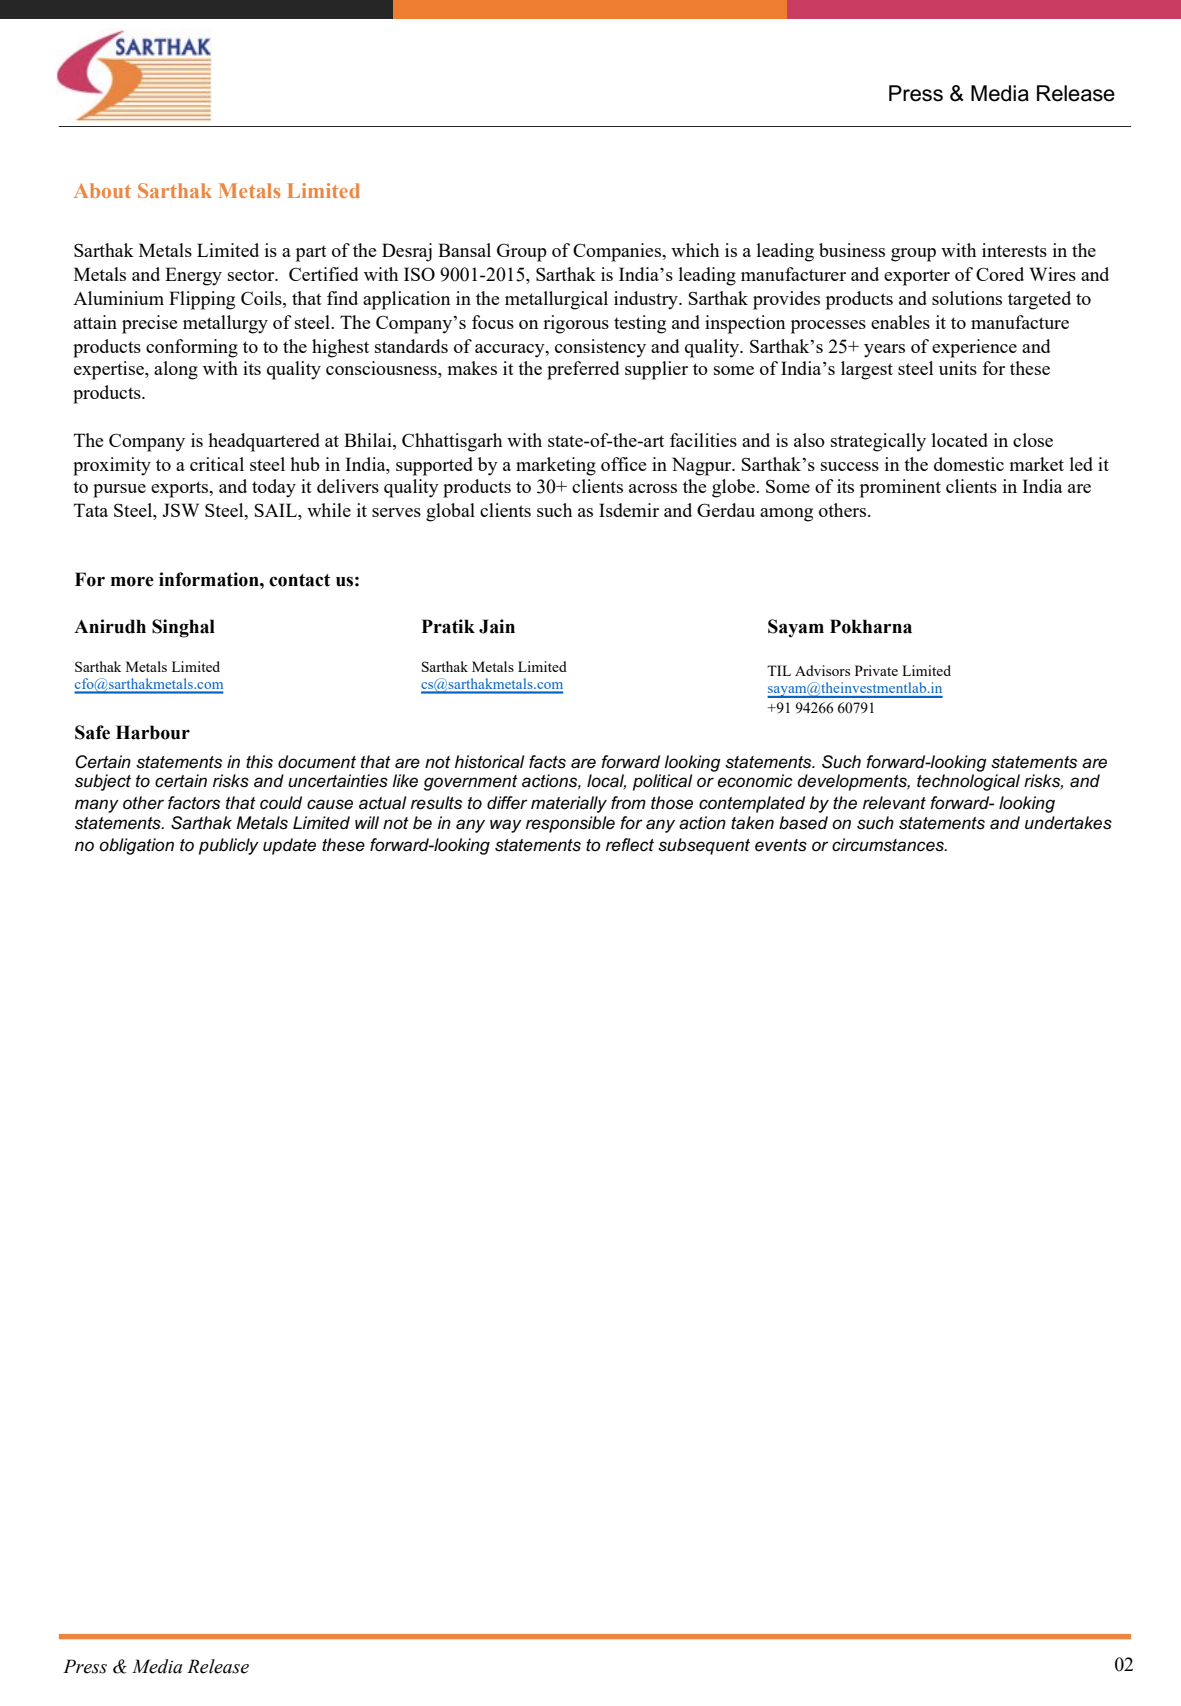 This screenshot has width=1181, height=1706. I want to click on circumstances, so click(889, 845).
